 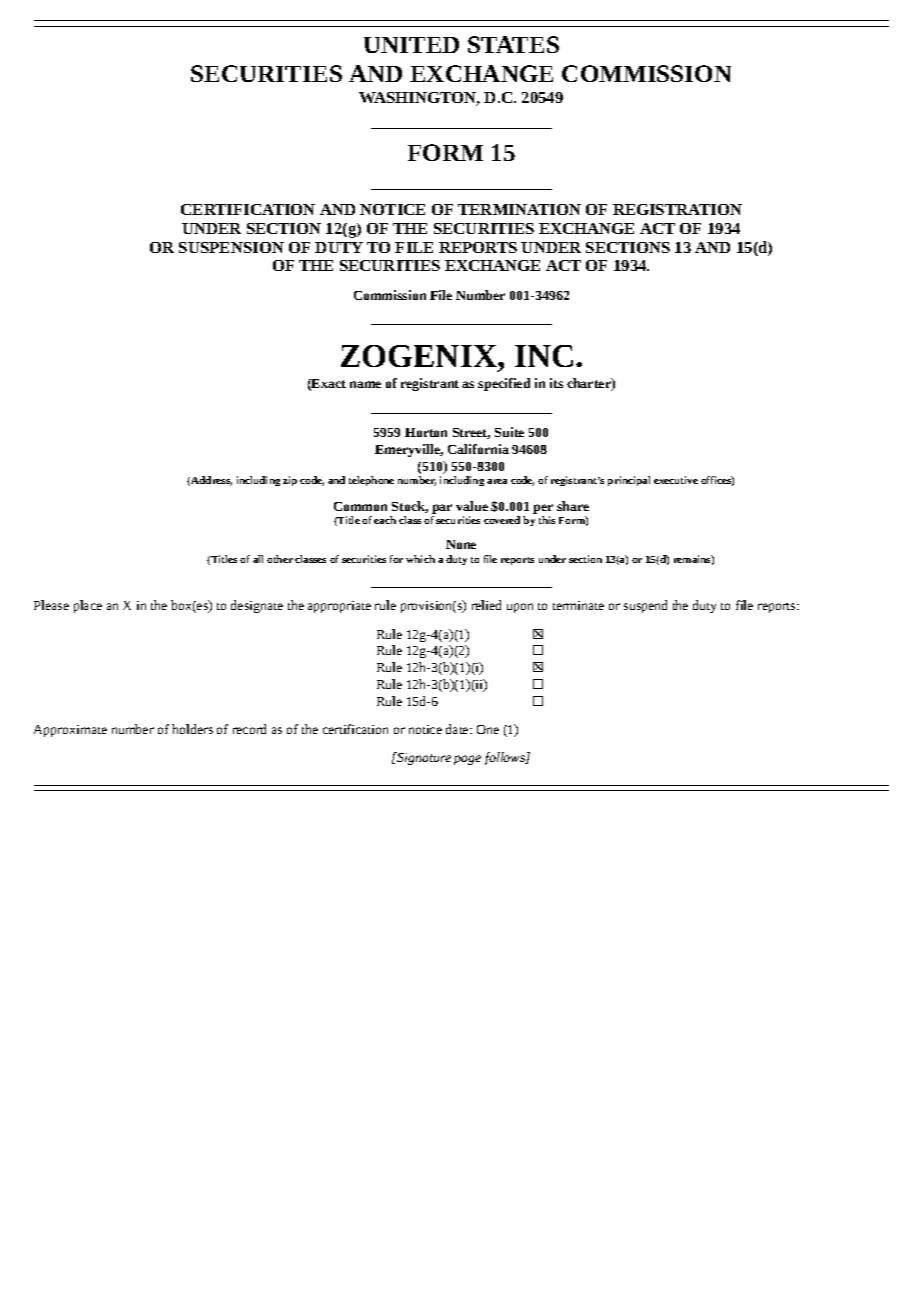 What do you see at coordinates (556, 383) in the page?
I see `its` at bounding box center [556, 383].
